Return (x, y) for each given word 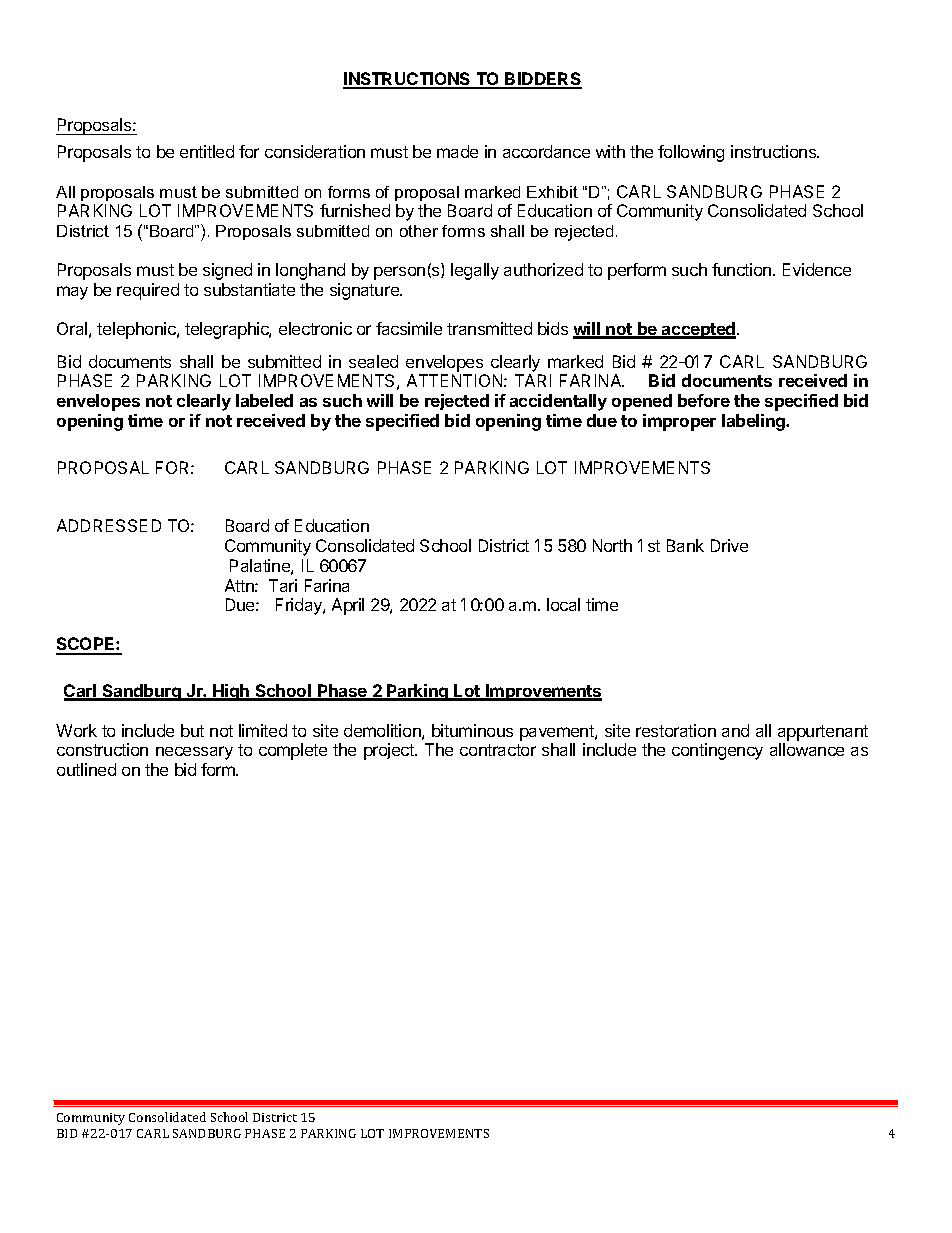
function (741, 269)
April (348, 606)
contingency (717, 751)
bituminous (472, 730)
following (691, 153)
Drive (729, 545)
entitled (207, 151)
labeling (755, 422)
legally (475, 271)
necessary (194, 753)
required (148, 291)
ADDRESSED (109, 525)
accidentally (558, 402)
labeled (264, 400)
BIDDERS (543, 80)
